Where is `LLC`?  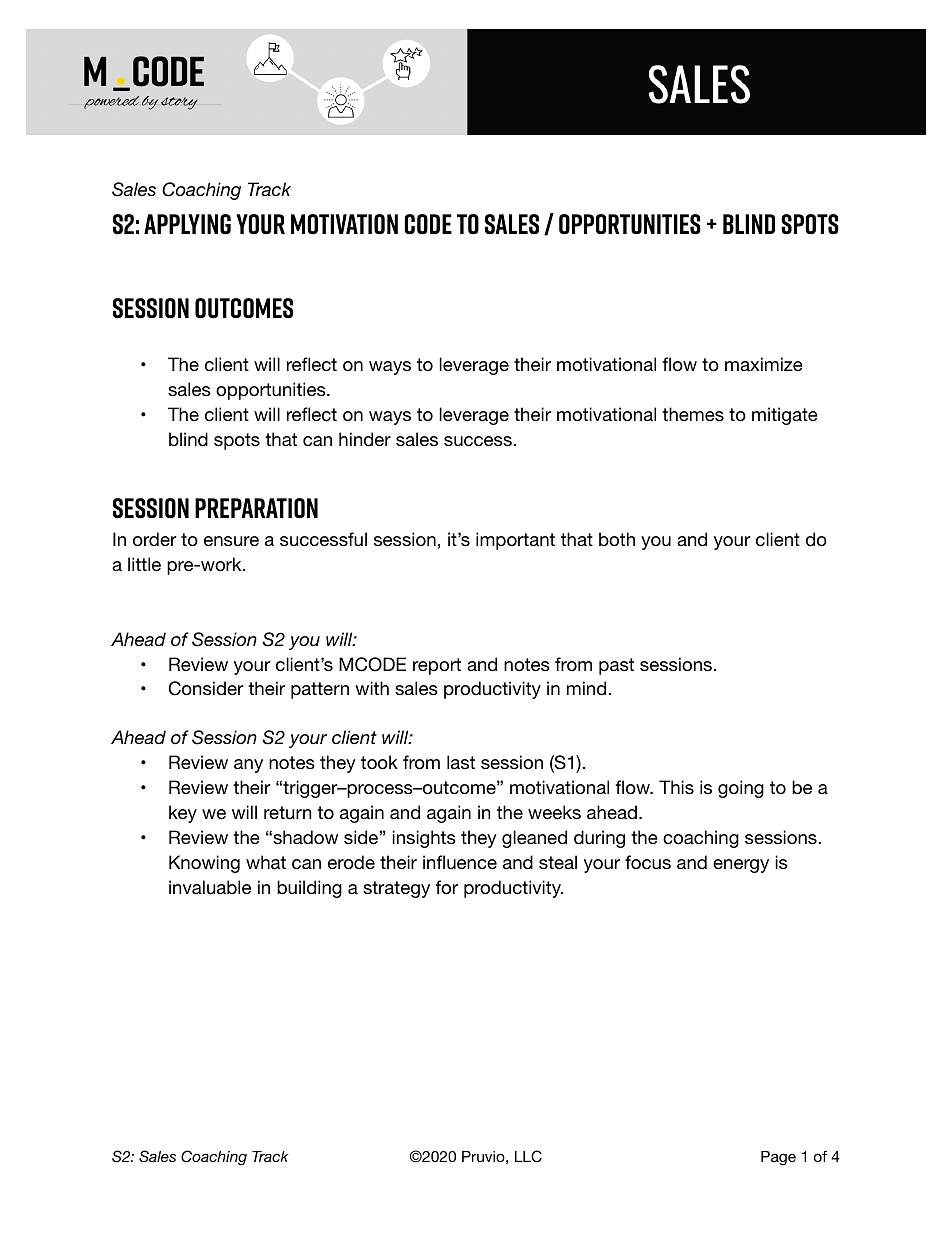 LLC is located at coordinates (528, 1156).
